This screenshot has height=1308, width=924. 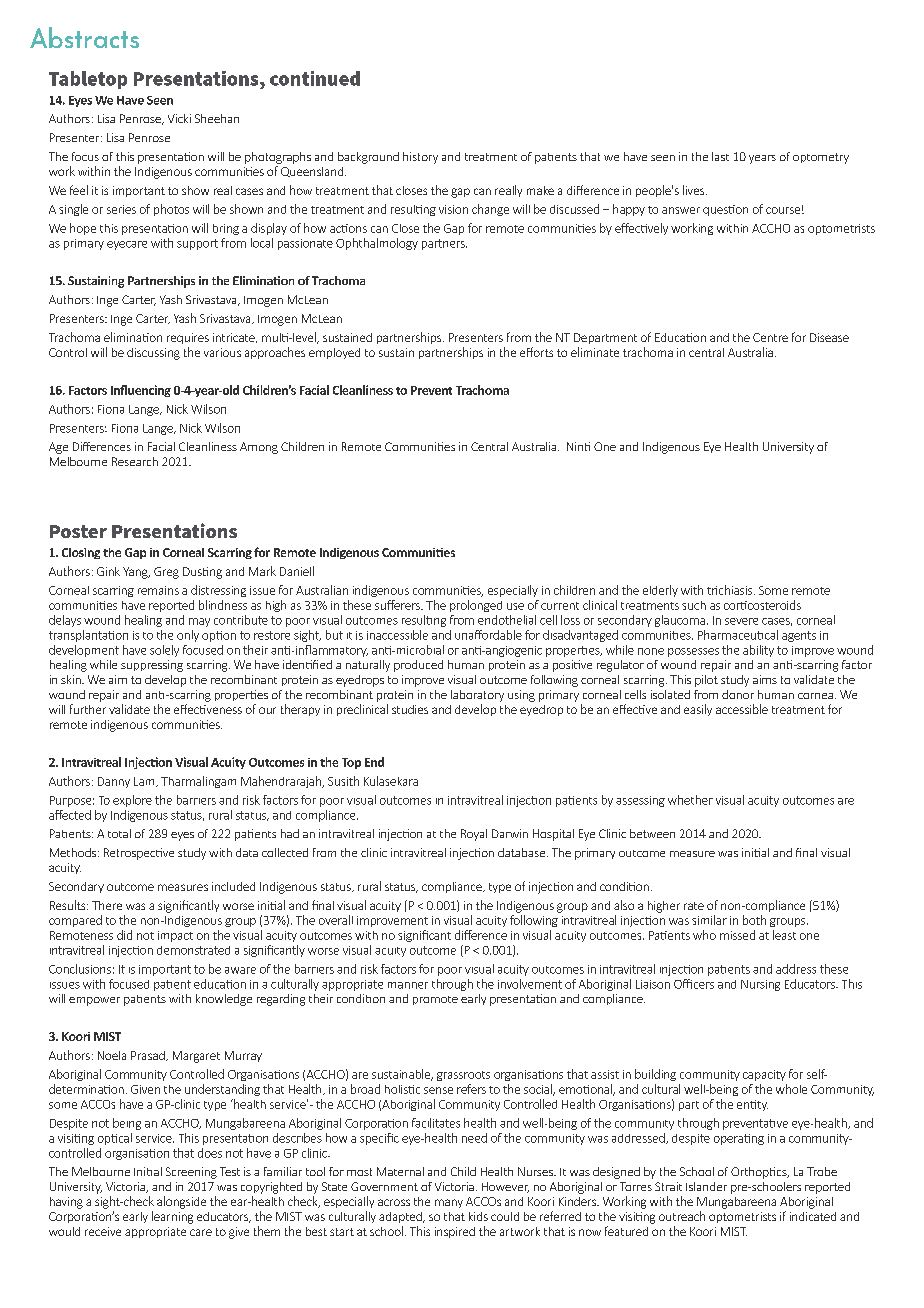 What do you see at coordinates (181, 1202) in the screenshot?
I see `alongside` at bounding box center [181, 1202].
